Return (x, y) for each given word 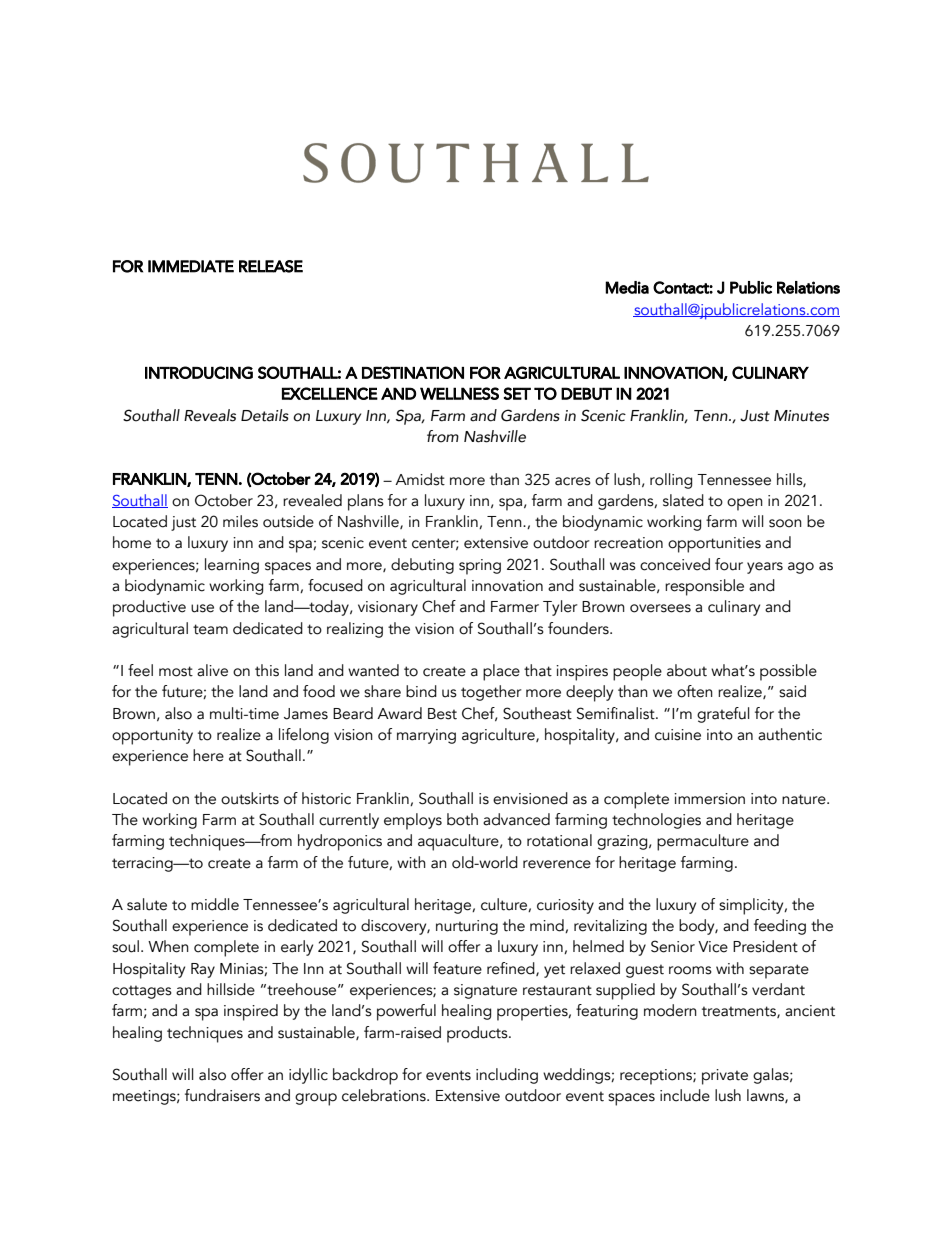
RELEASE (271, 266)
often (695, 691)
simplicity (752, 906)
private (725, 1077)
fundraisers (222, 1095)
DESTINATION (413, 372)
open (745, 504)
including (507, 1076)
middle (215, 904)
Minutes (801, 416)
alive (212, 670)
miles (240, 521)
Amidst (420, 479)
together (491, 693)
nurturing (467, 927)
